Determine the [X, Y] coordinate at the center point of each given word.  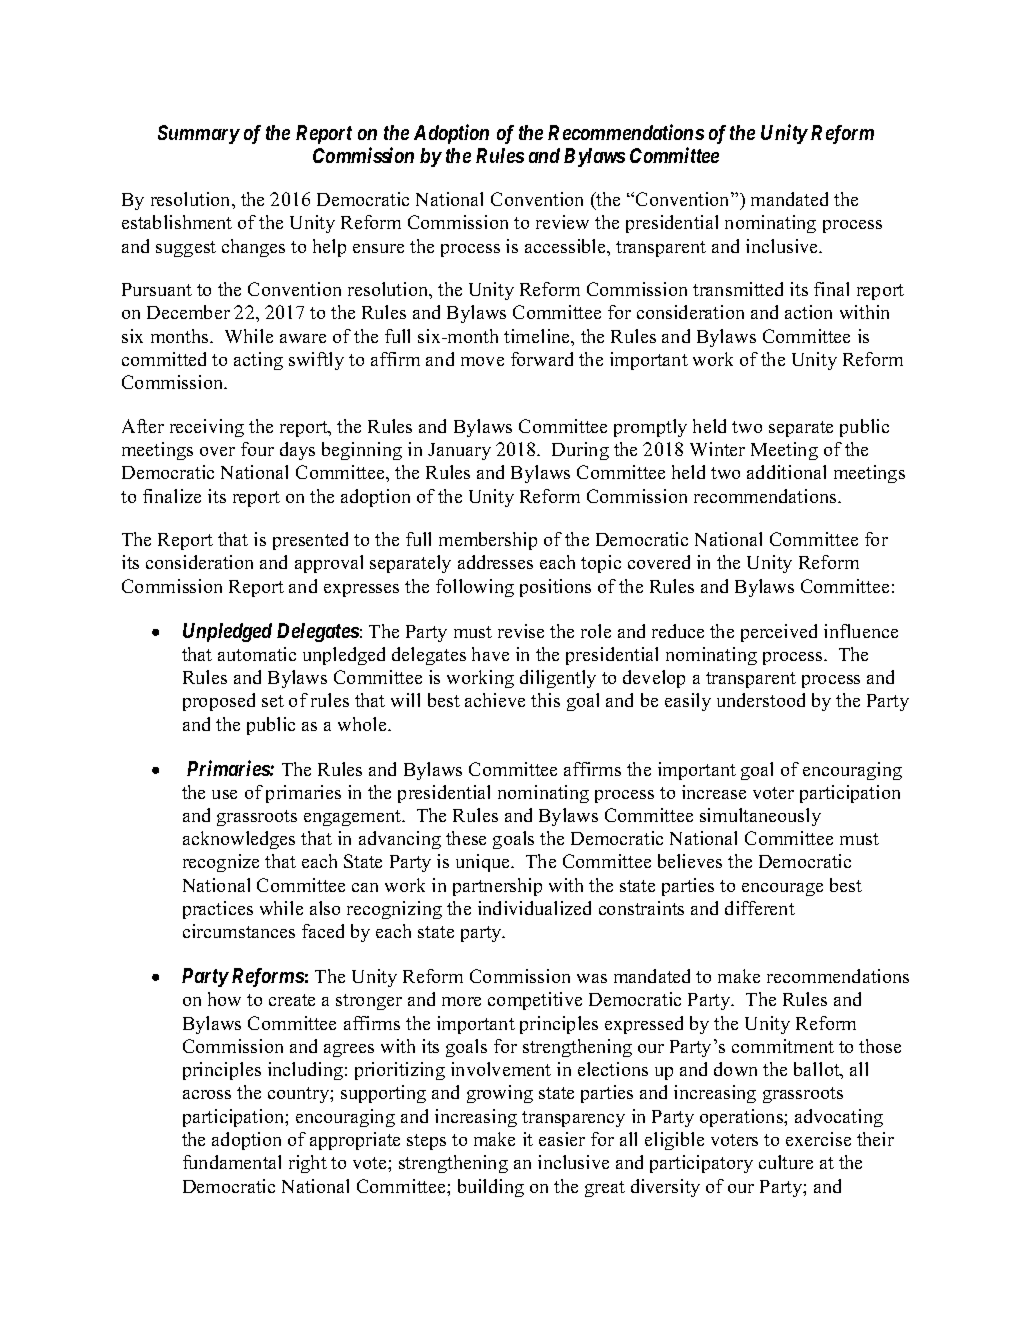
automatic [257, 654]
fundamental [232, 1162]
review [562, 222]
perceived [779, 633]
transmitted [738, 289]
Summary [199, 134]
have [490, 654]
